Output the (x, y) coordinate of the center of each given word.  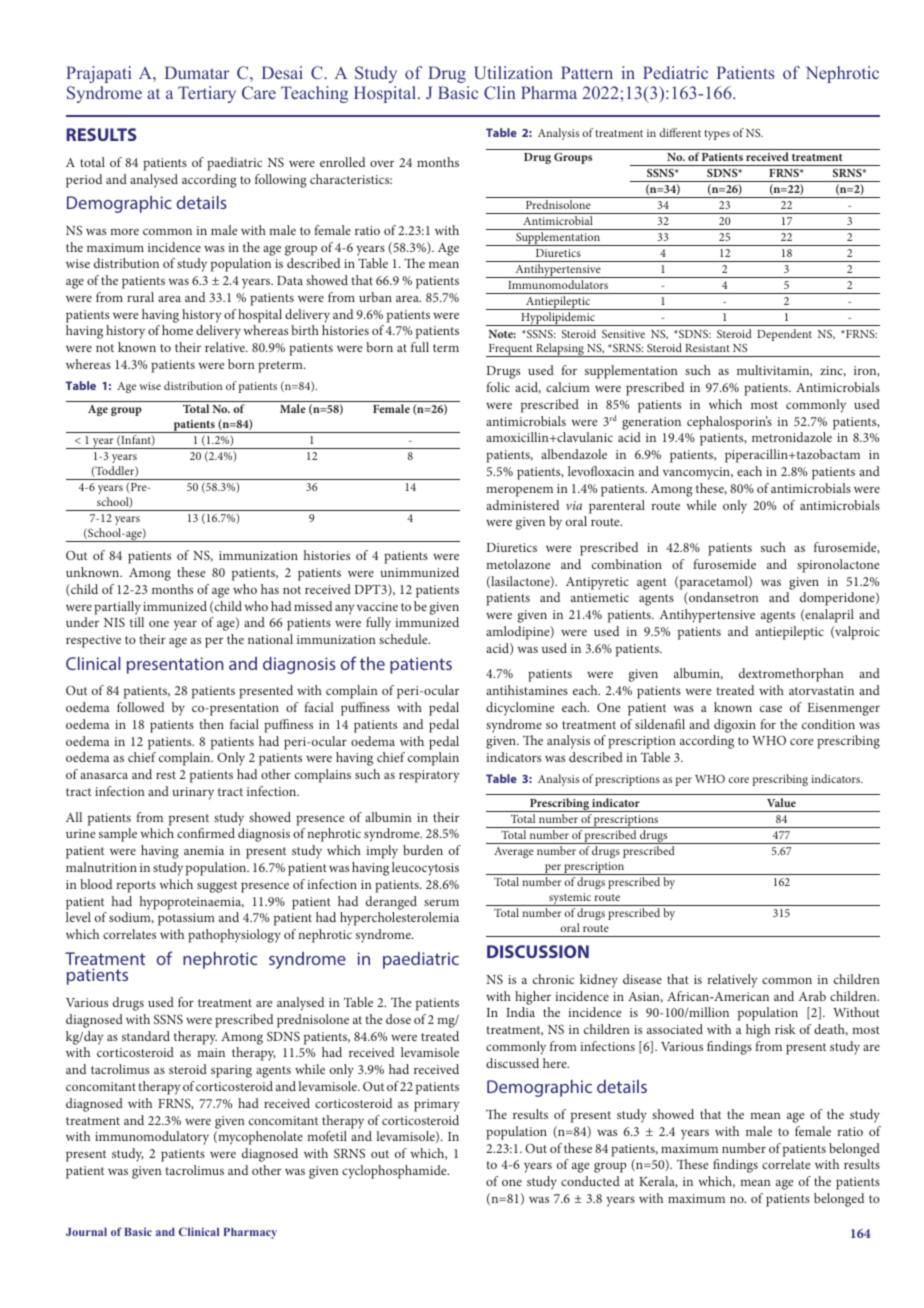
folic (498, 387)
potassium (186, 919)
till (137, 622)
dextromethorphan (791, 675)
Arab (812, 996)
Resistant (707, 348)
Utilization (513, 73)
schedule (404, 639)
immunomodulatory (152, 1138)
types (717, 135)
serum (441, 903)
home (177, 330)
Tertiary (207, 94)
